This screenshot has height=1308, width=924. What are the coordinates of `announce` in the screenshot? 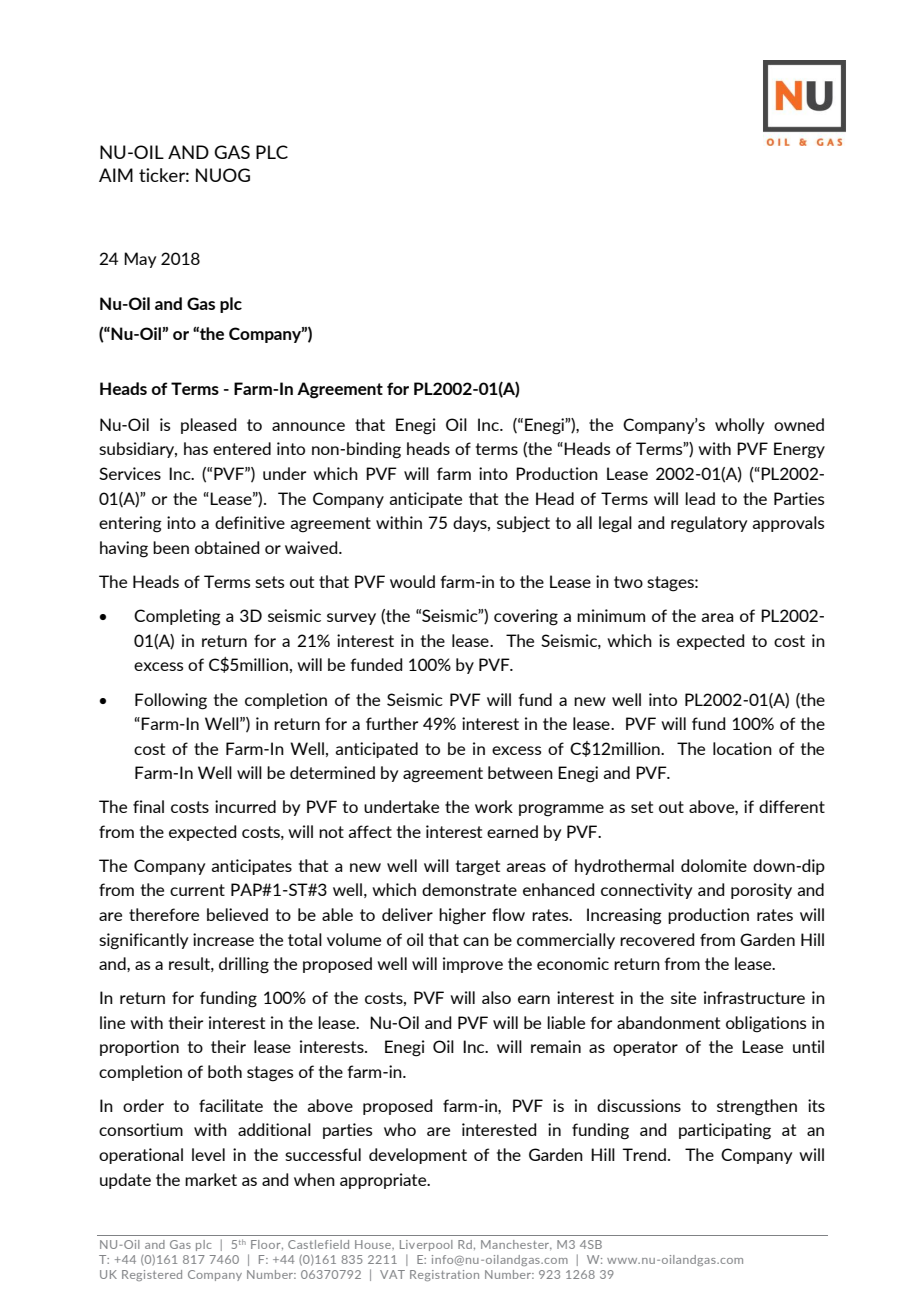 It's located at (308, 426).
